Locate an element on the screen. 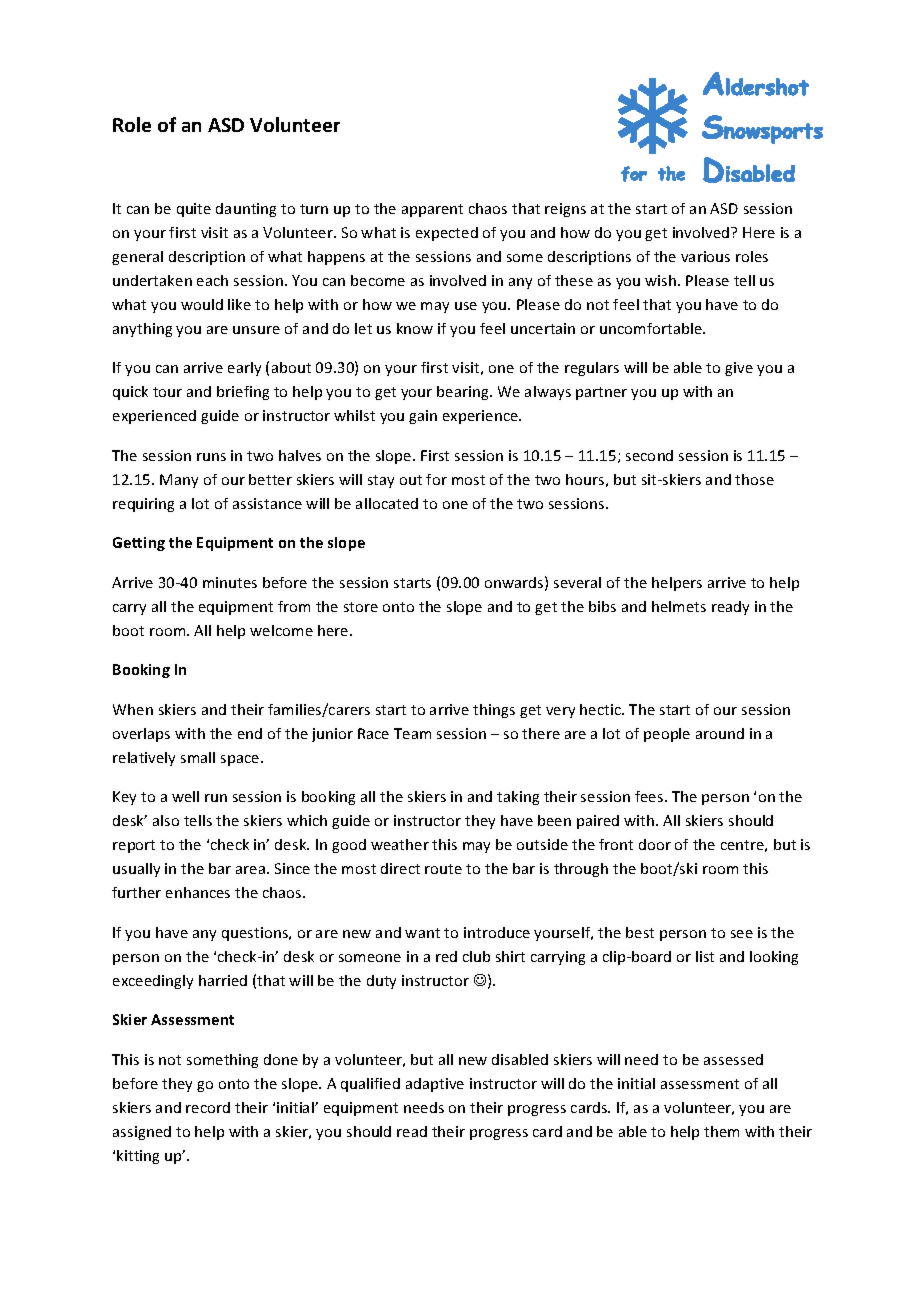 The height and width of the screenshot is (1308, 924). around is located at coordinates (720, 733).
